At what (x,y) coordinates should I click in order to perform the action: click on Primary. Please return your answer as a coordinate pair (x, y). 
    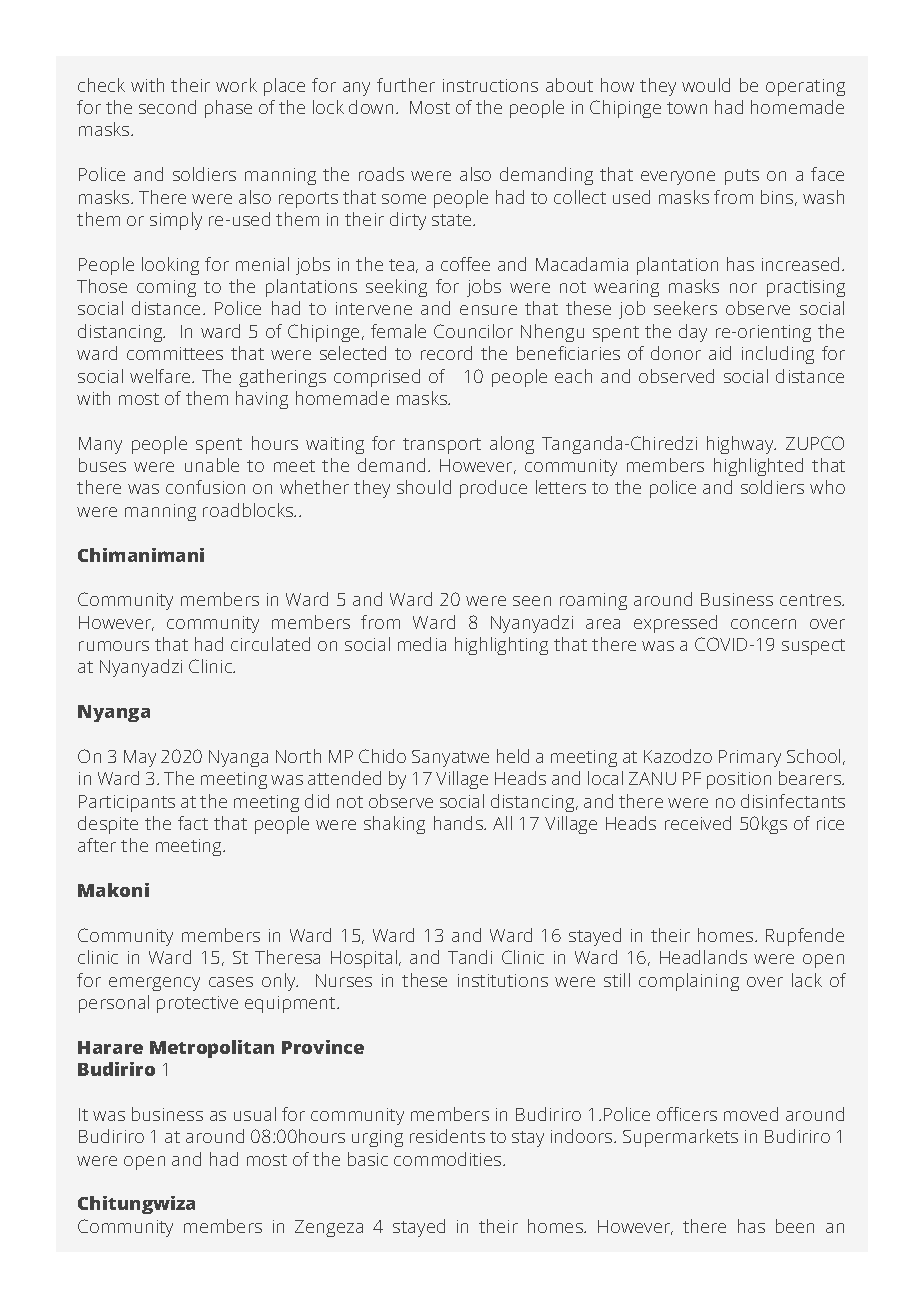
    Looking at the image, I should click on (750, 758).
